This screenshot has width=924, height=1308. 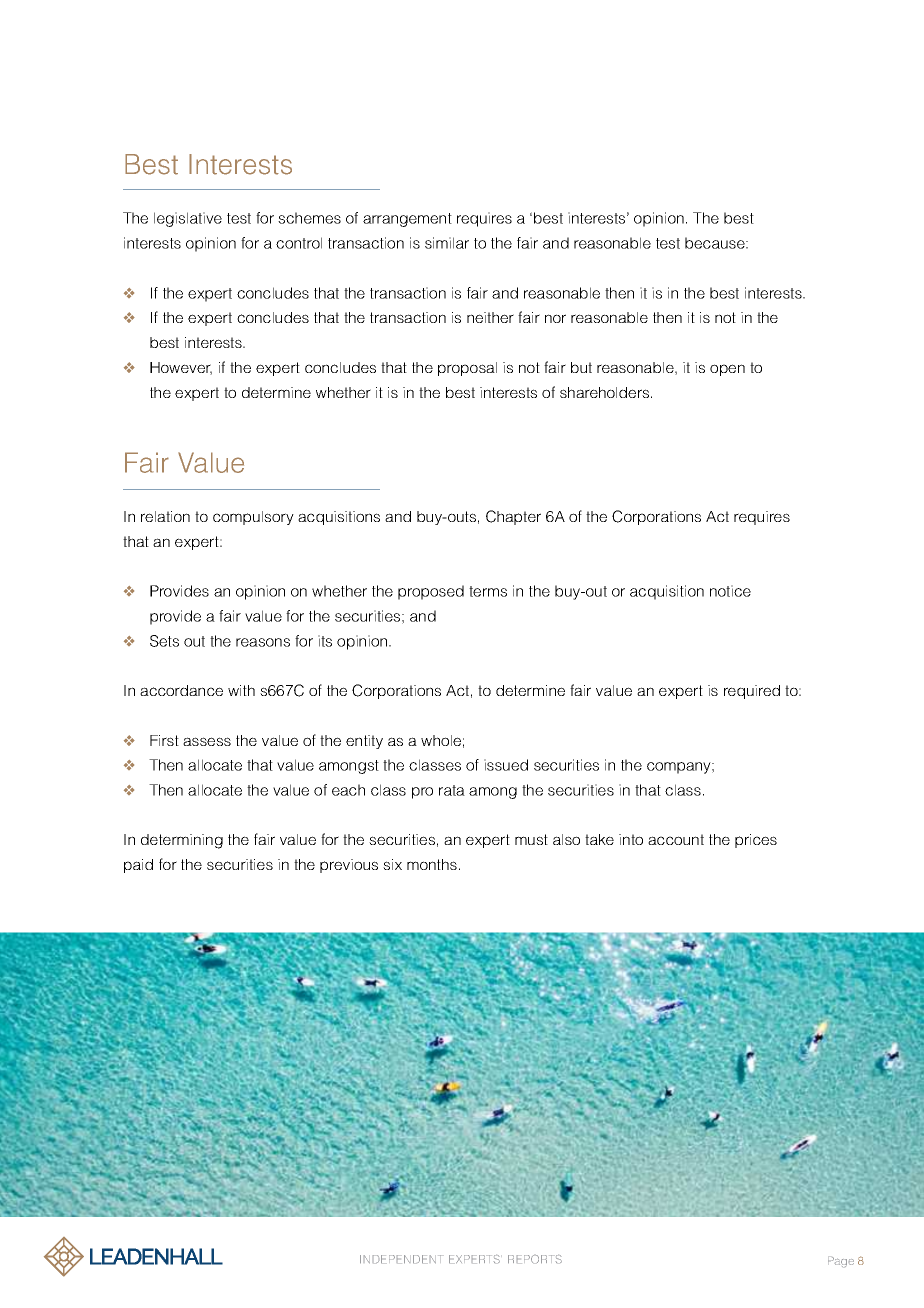 What do you see at coordinates (727, 370) in the screenshot?
I see `open` at bounding box center [727, 370].
